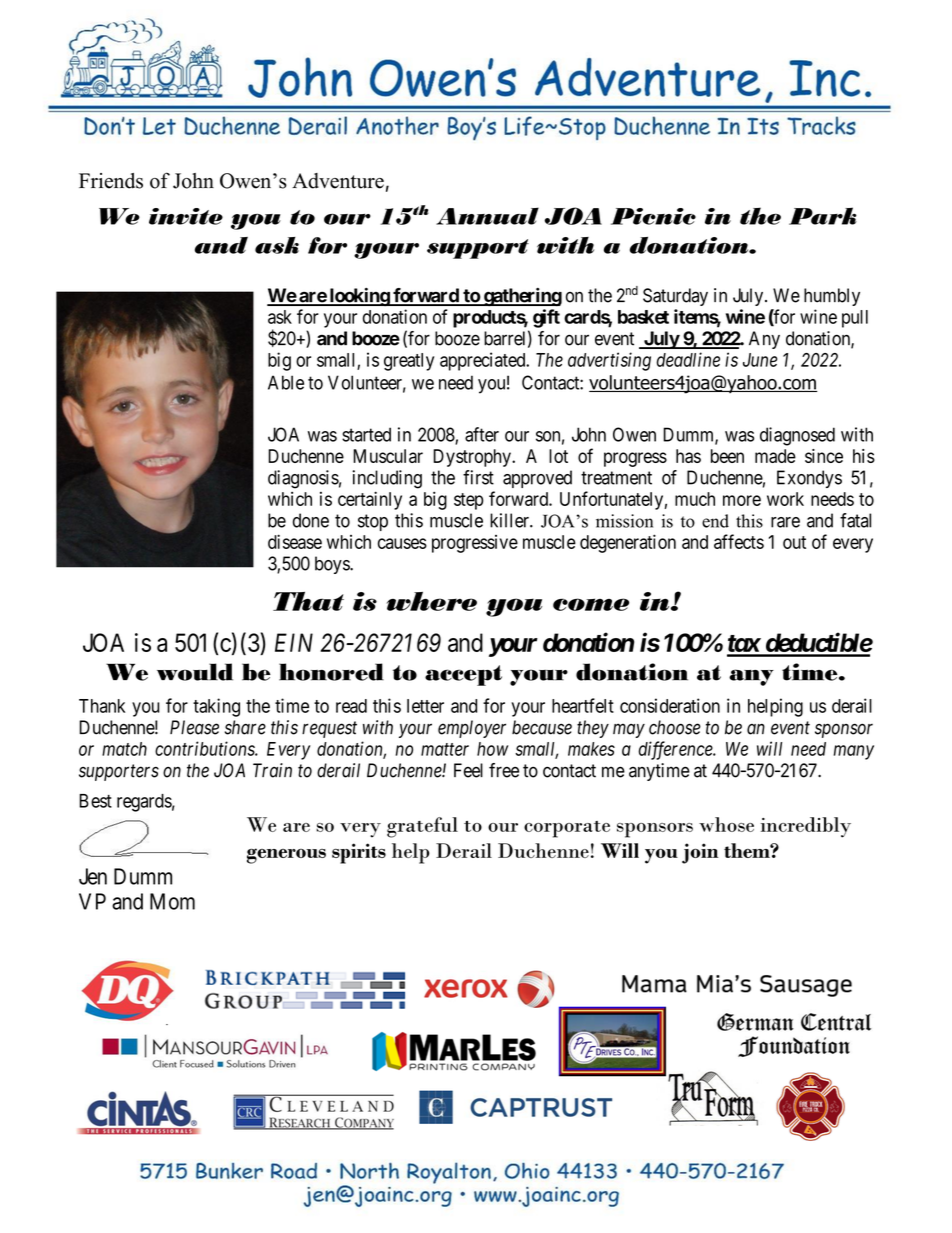 The image size is (952, 1233). I want to click on affects, so click(739, 541).
